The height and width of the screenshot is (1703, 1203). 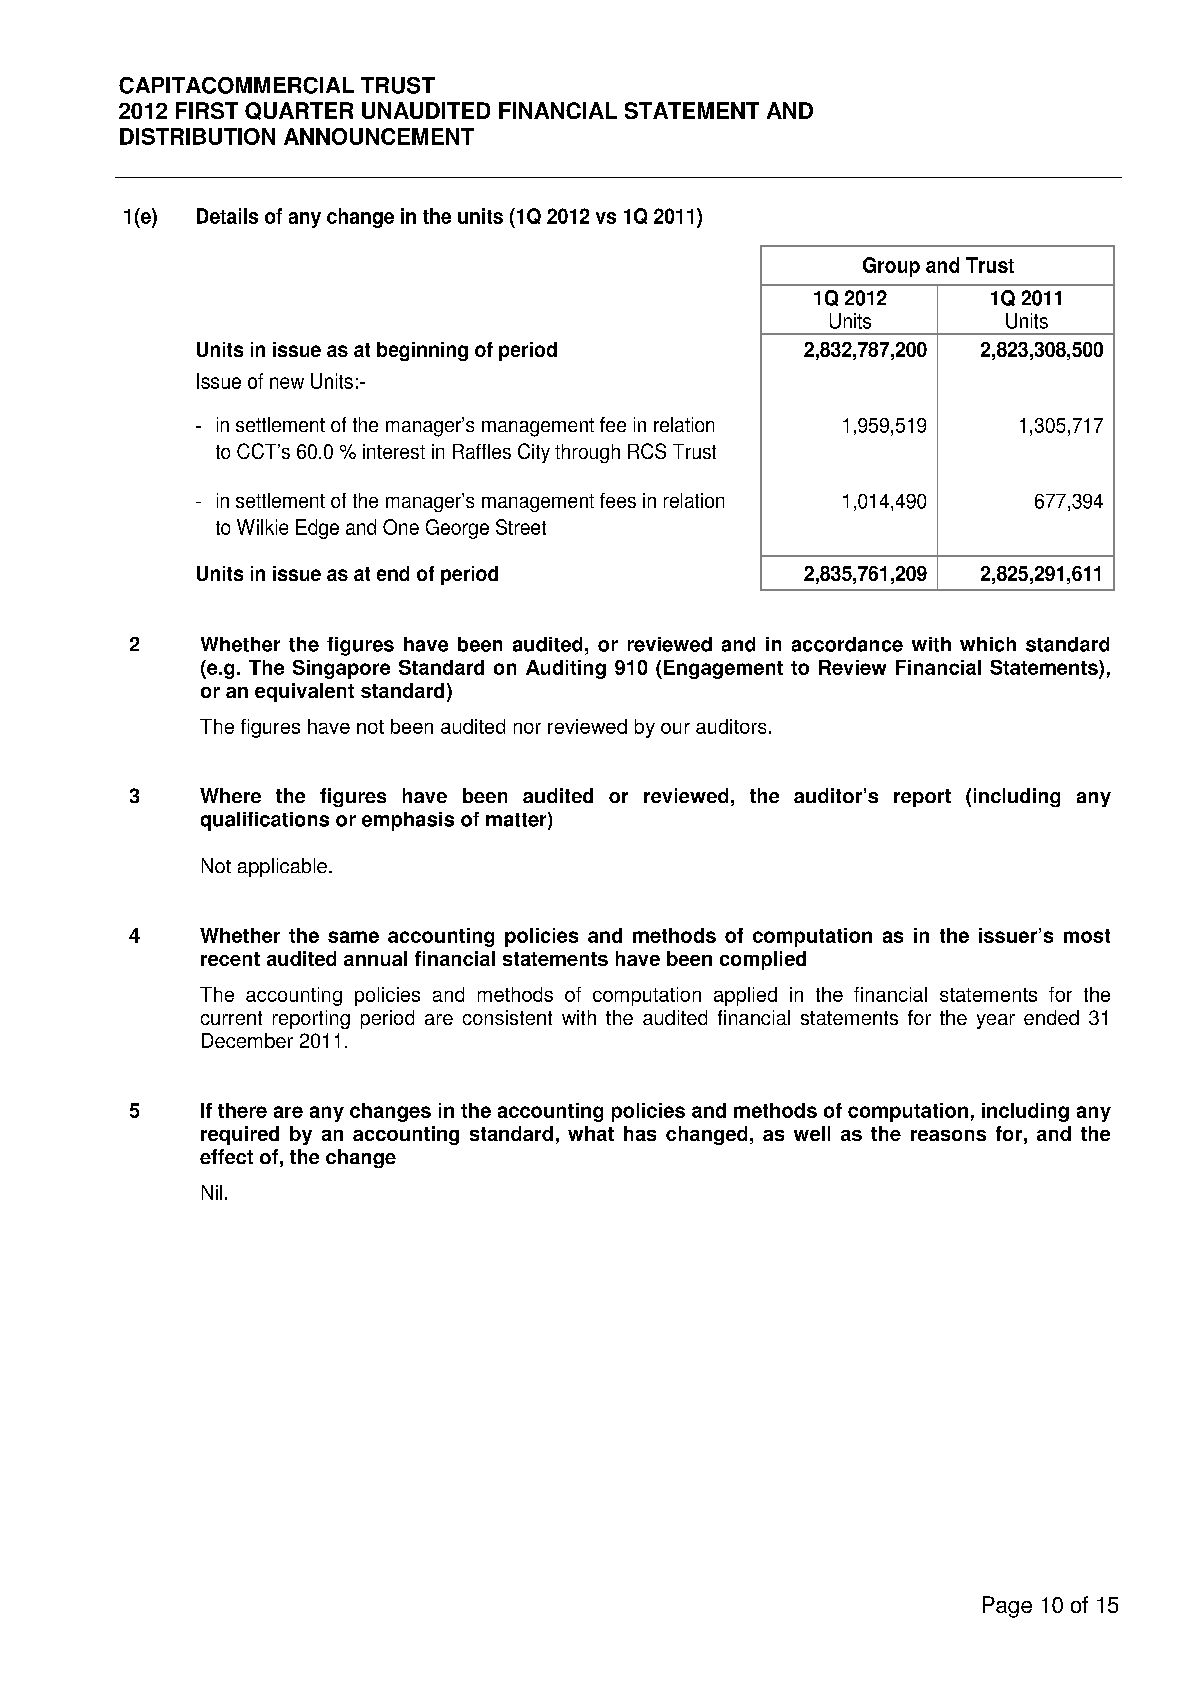 What do you see at coordinates (1087, 936) in the screenshot?
I see `most` at bounding box center [1087, 936].
